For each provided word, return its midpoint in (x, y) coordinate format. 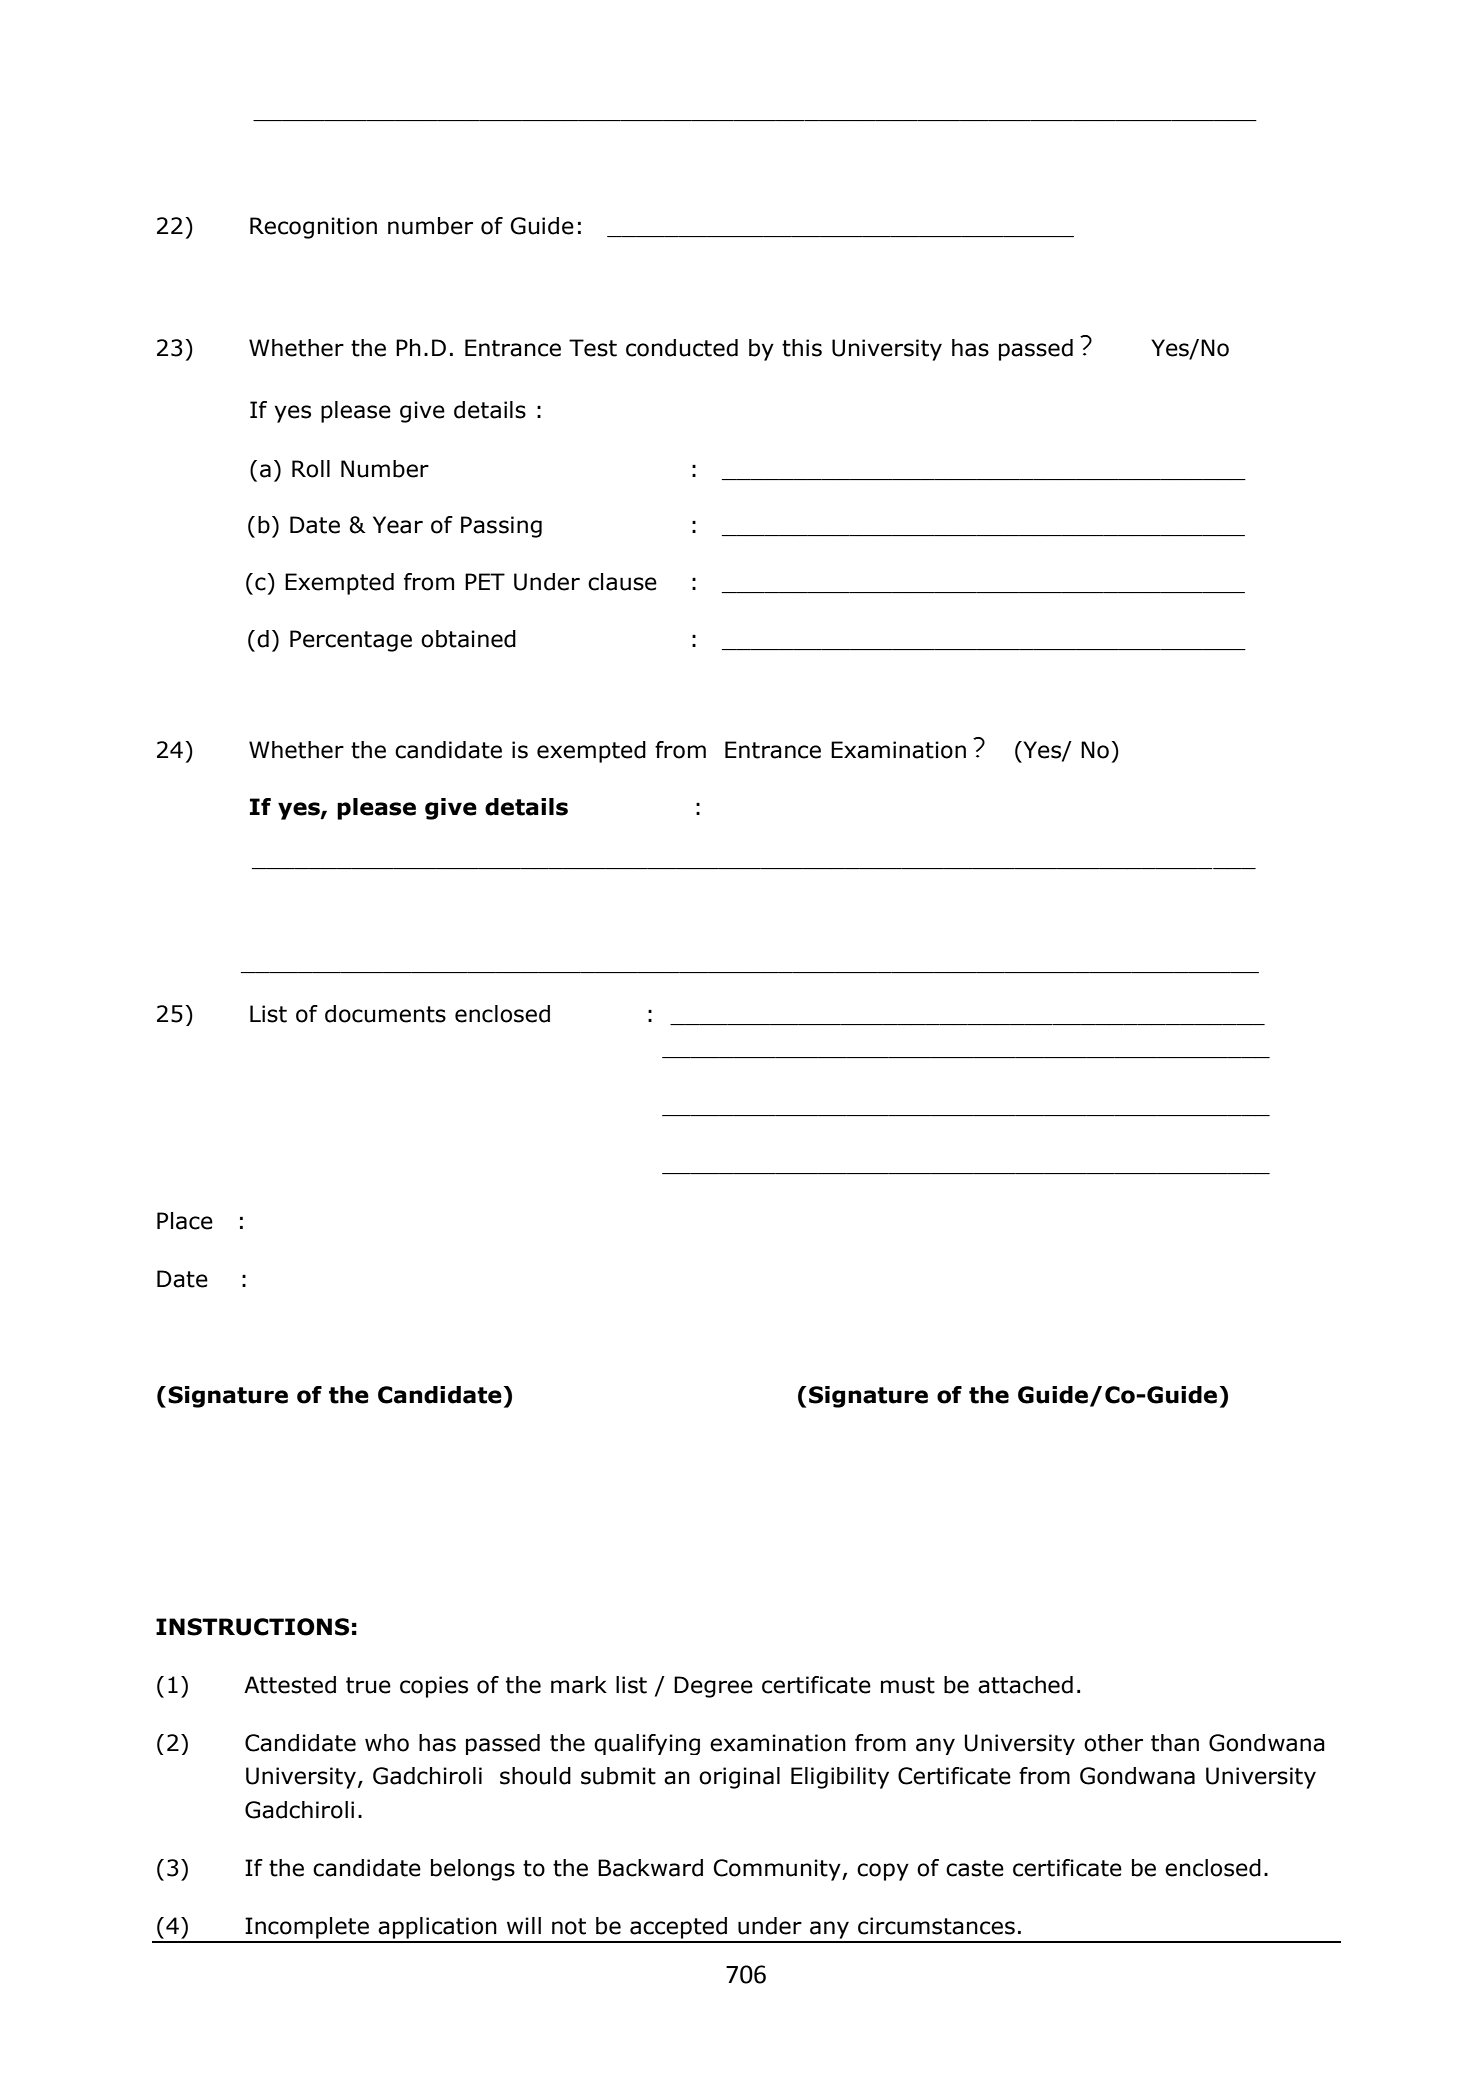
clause (622, 582)
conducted (682, 348)
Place (185, 1221)
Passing (501, 527)
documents (385, 1014)
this (802, 348)
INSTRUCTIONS (252, 1627)
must (908, 1685)
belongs (473, 1870)
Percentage (351, 641)
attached (1025, 1685)
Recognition (313, 228)
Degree (713, 1687)
